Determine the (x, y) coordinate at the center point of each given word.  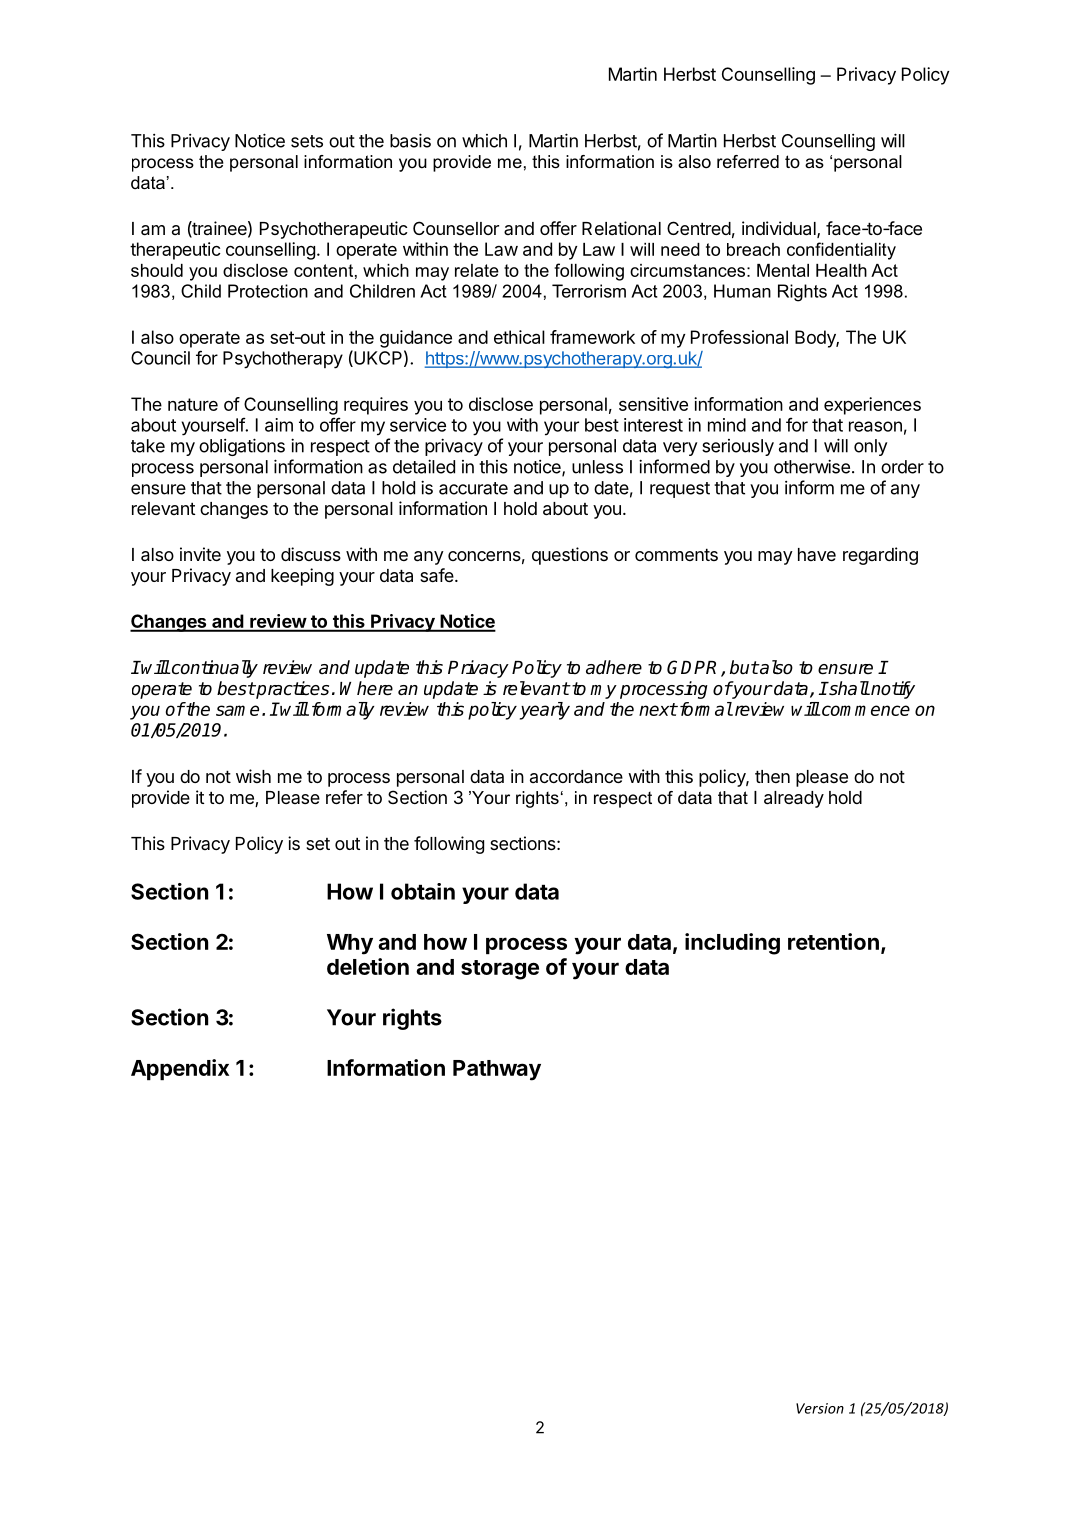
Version (820, 1408)
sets (307, 141)
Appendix (180, 1069)
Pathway (497, 1070)
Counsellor (456, 228)
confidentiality (841, 251)
